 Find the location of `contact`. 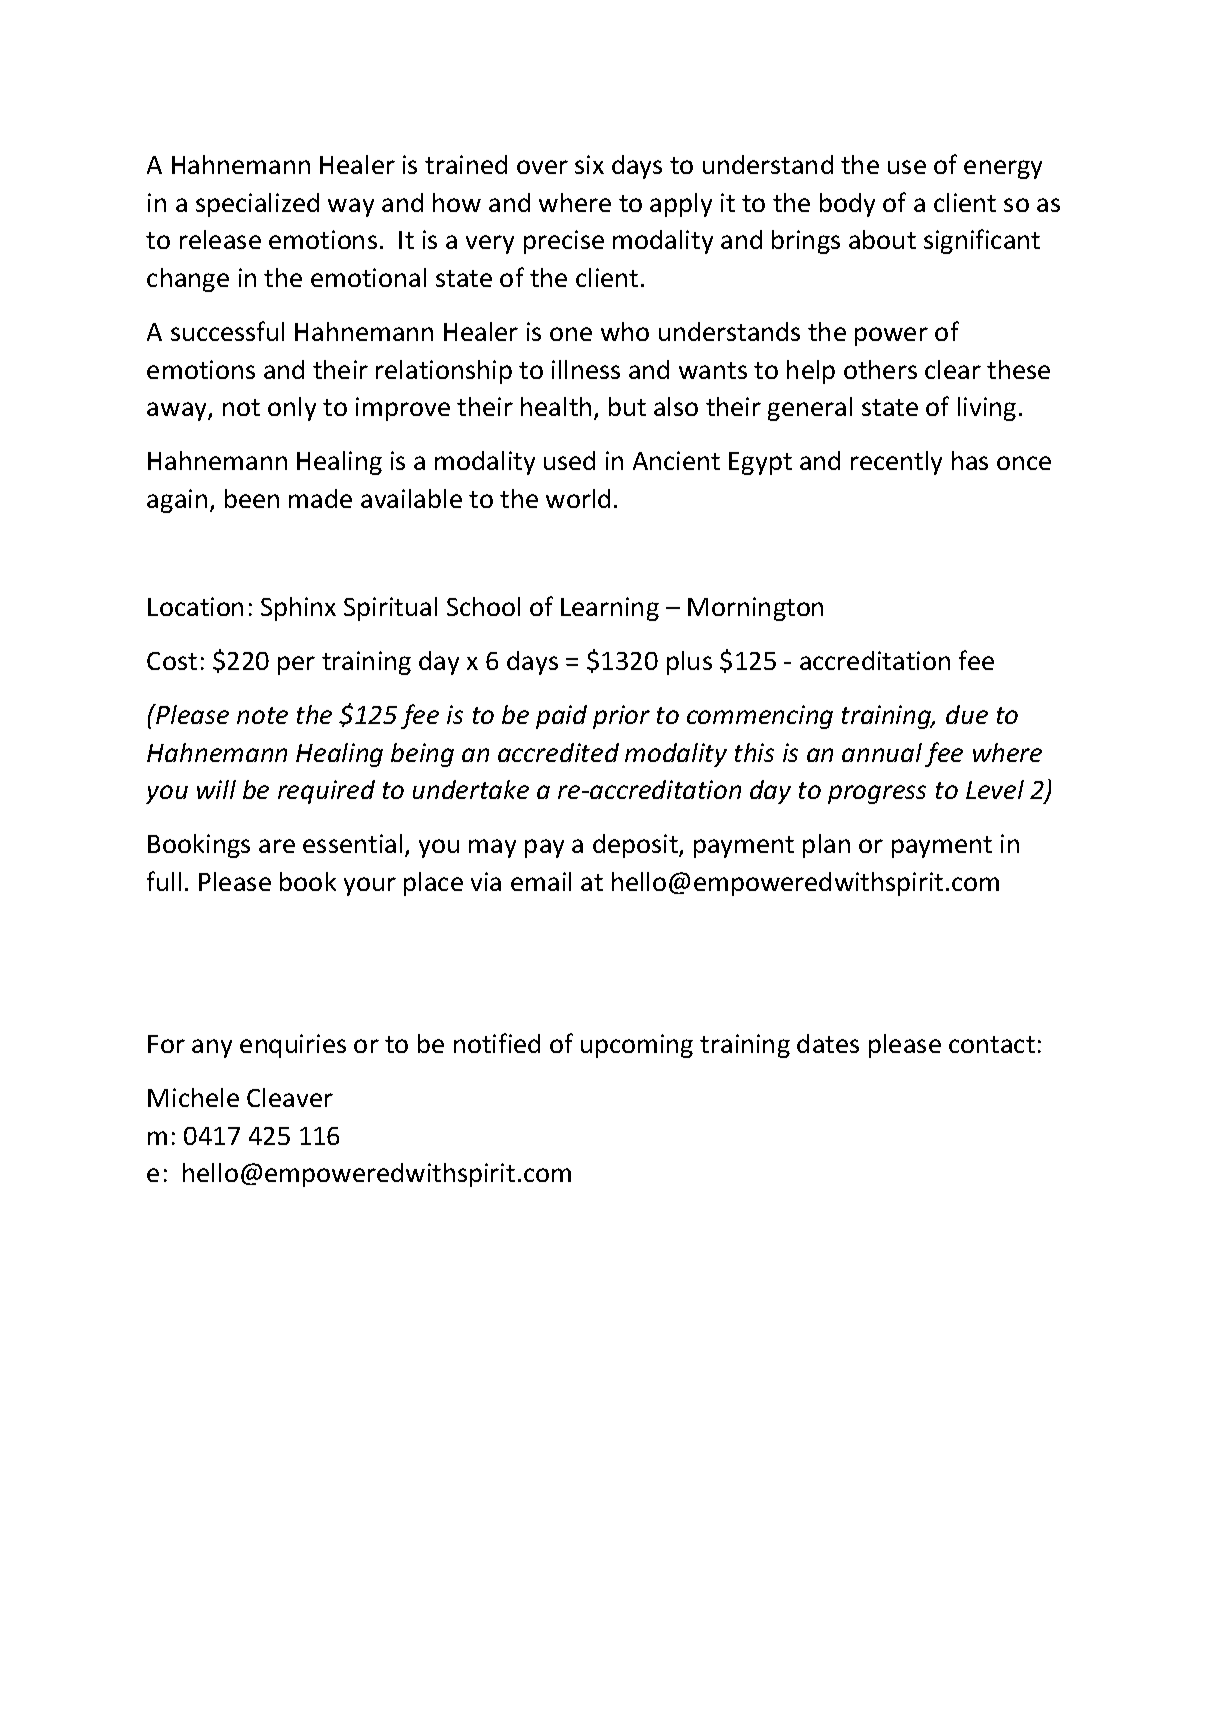

contact is located at coordinates (992, 1044).
